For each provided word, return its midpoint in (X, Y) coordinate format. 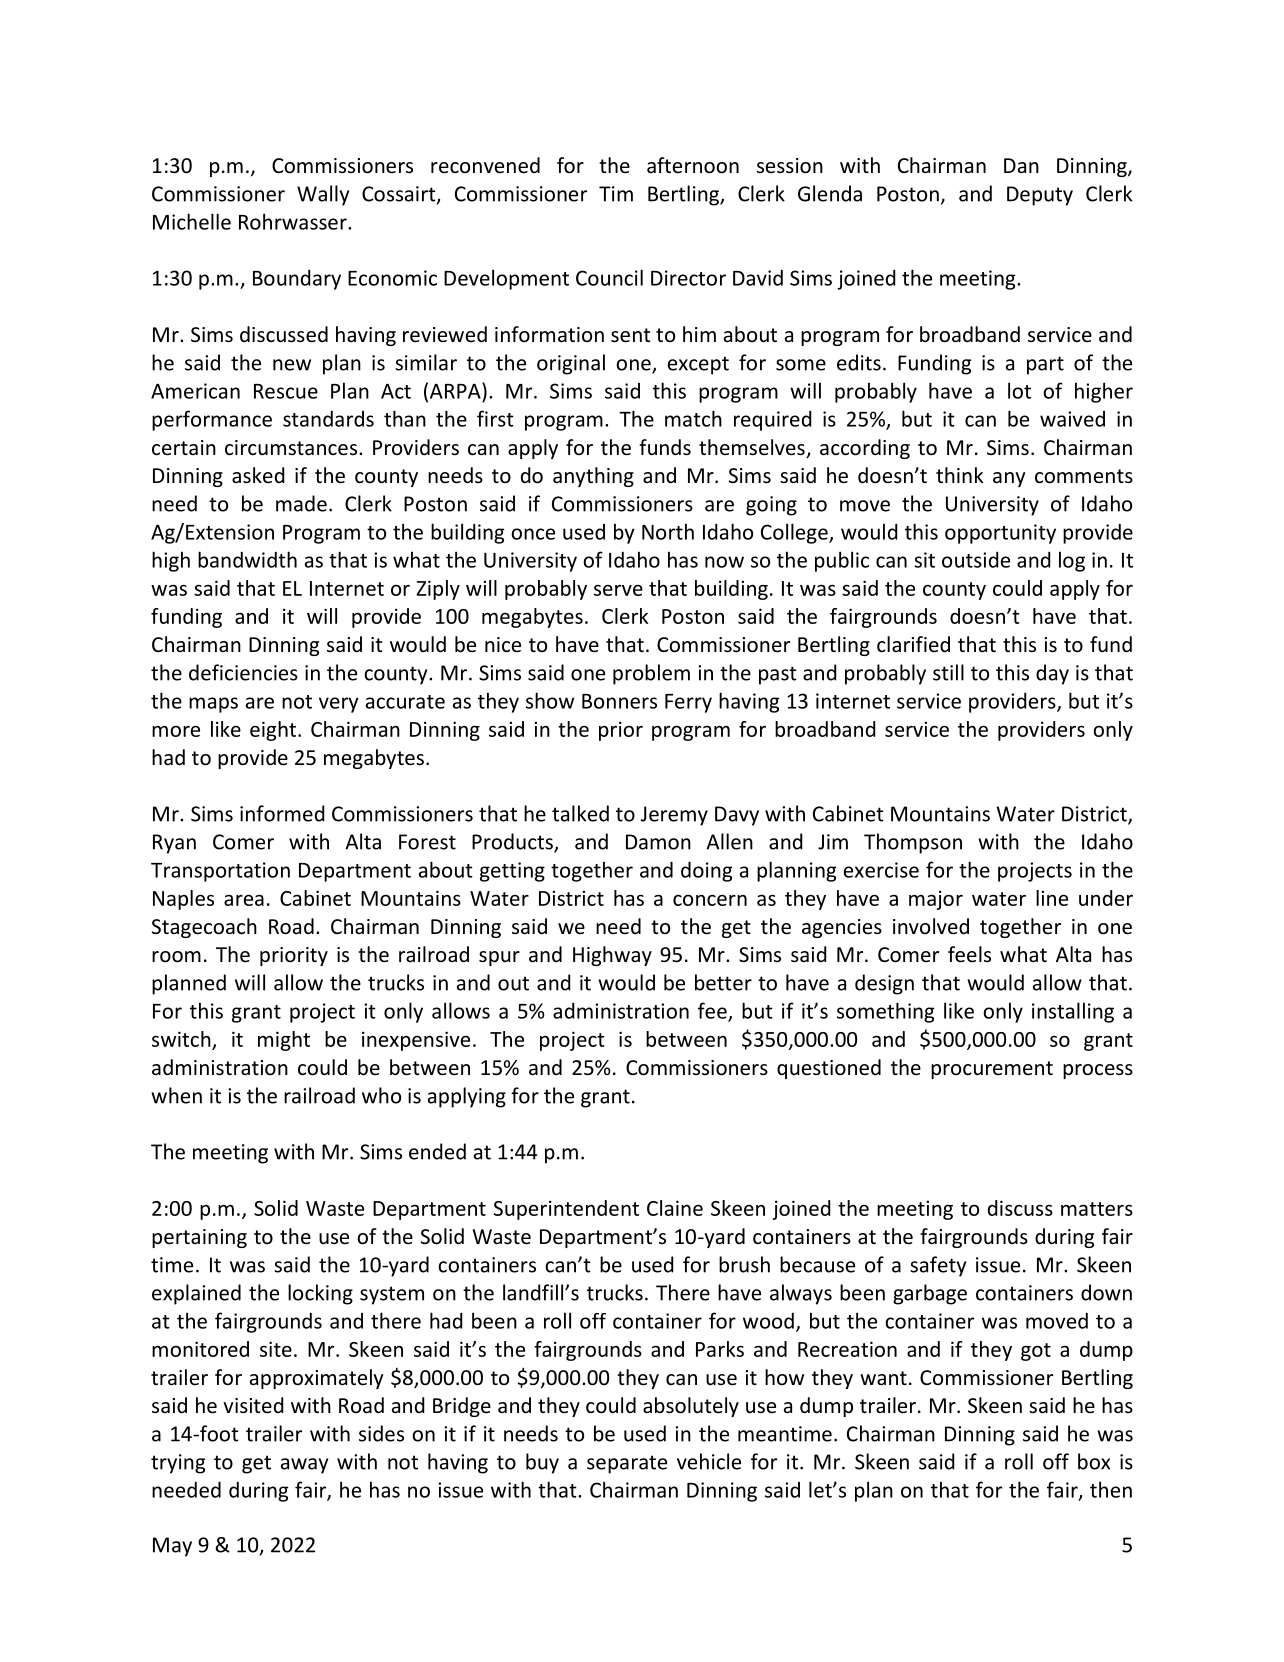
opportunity (1000, 534)
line (1052, 898)
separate (627, 1464)
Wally (323, 195)
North (668, 531)
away (304, 1466)
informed (282, 813)
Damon (658, 842)
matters (1097, 1209)
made (301, 503)
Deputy (1040, 196)
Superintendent (566, 1210)
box (1094, 1461)
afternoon (693, 165)
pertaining (199, 1238)
